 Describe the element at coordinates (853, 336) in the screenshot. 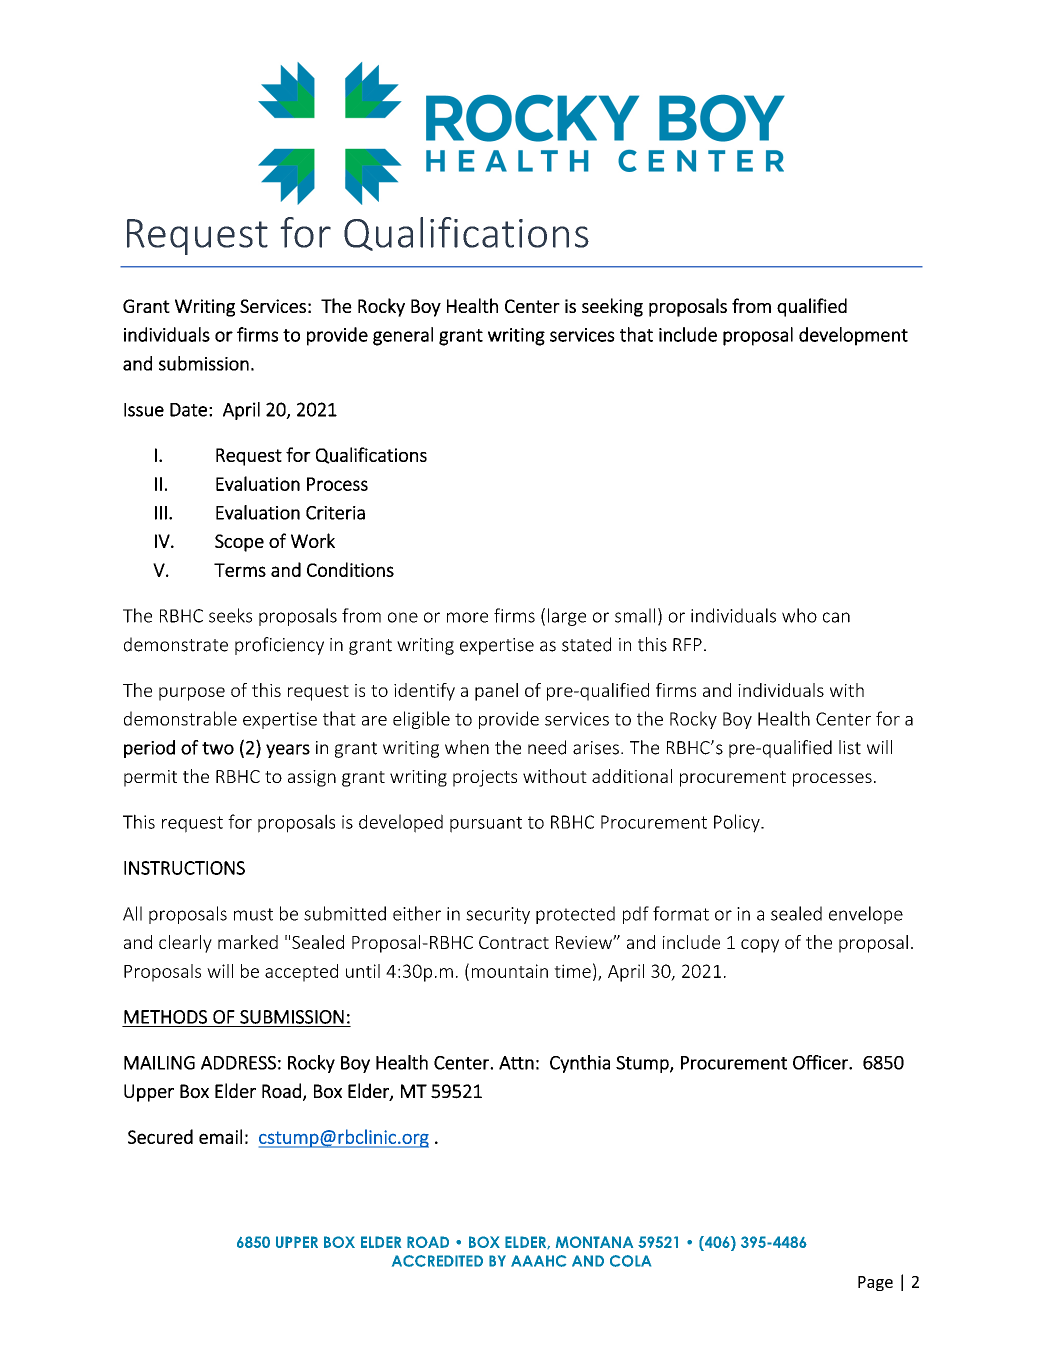

I see `development` at that location.
